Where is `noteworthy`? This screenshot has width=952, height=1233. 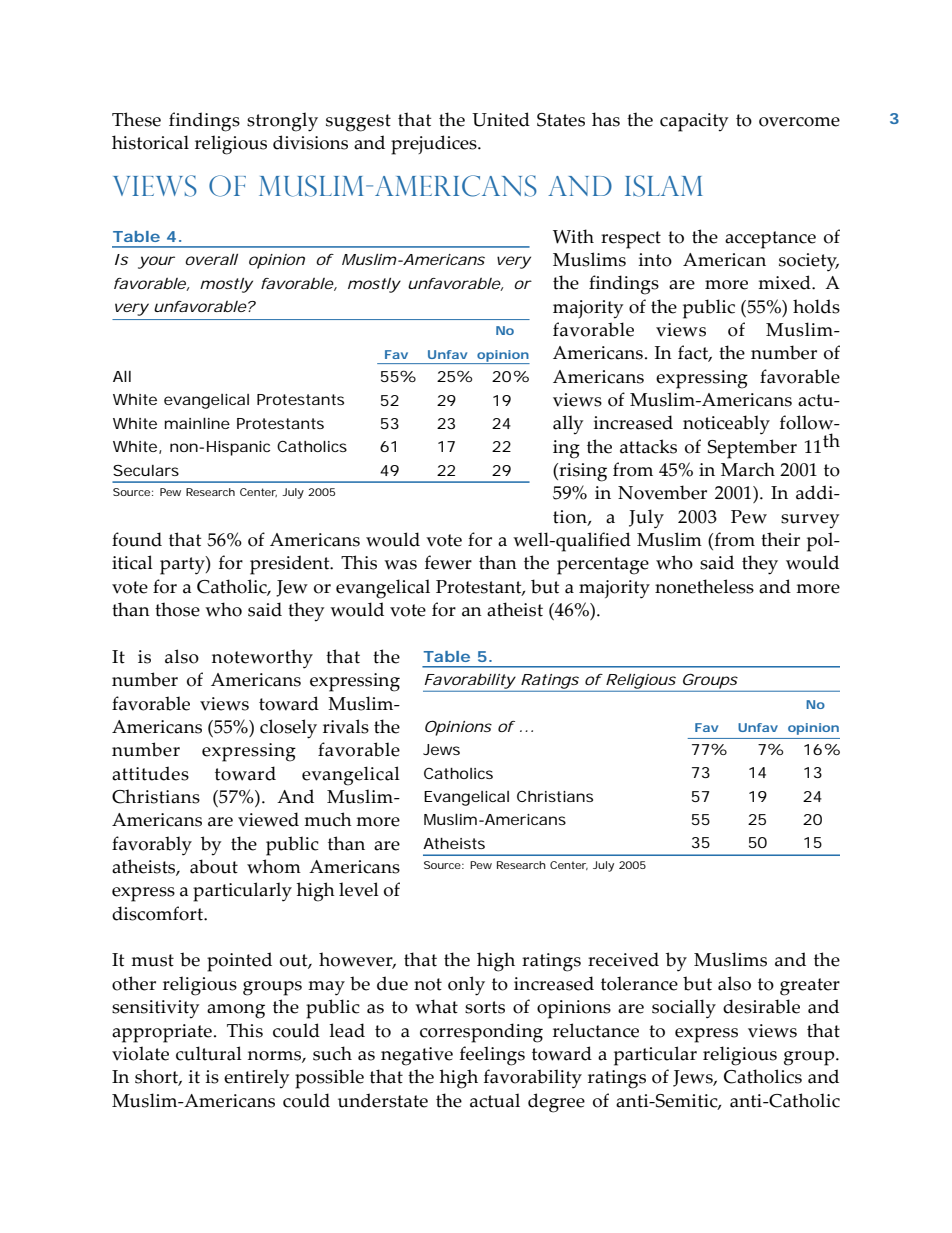 noteworthy is located at coordinates (262, 659).
